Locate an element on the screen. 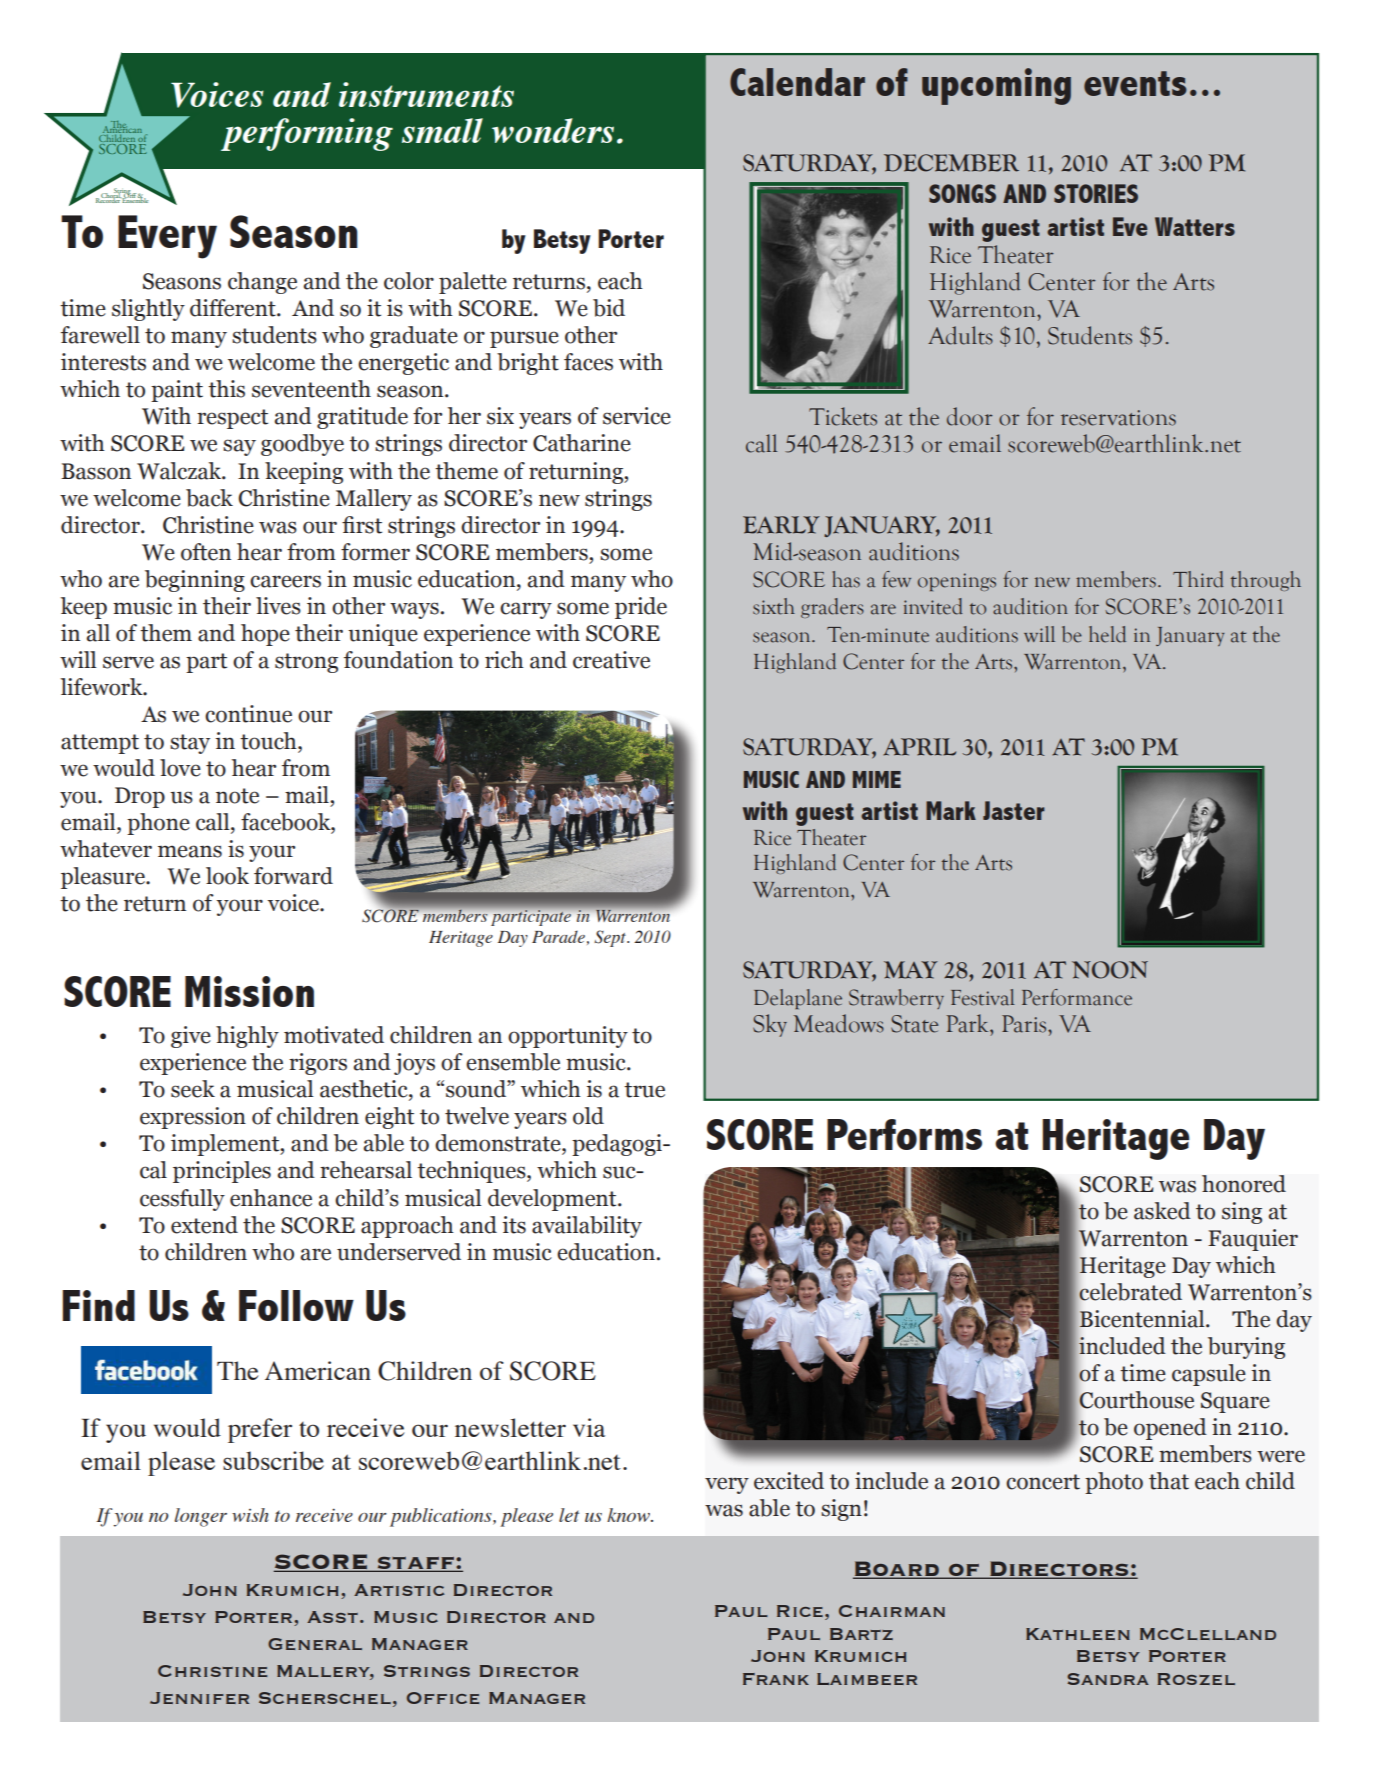 This screenshot has width=1380, height=1785. NOON is located at coordinates (1110, 970).
